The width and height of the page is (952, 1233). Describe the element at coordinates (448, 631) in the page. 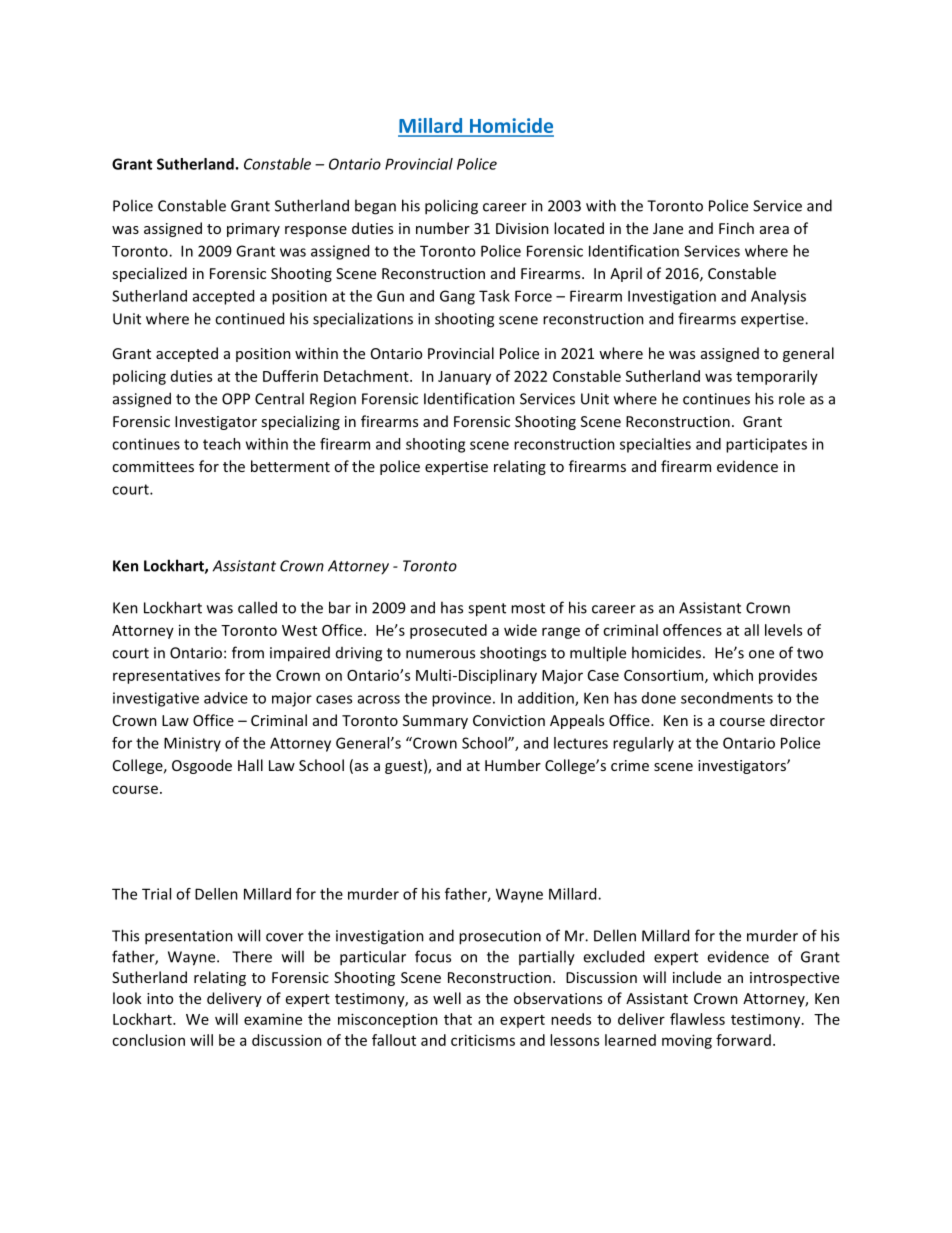

I see `prosecuted` at that location.
